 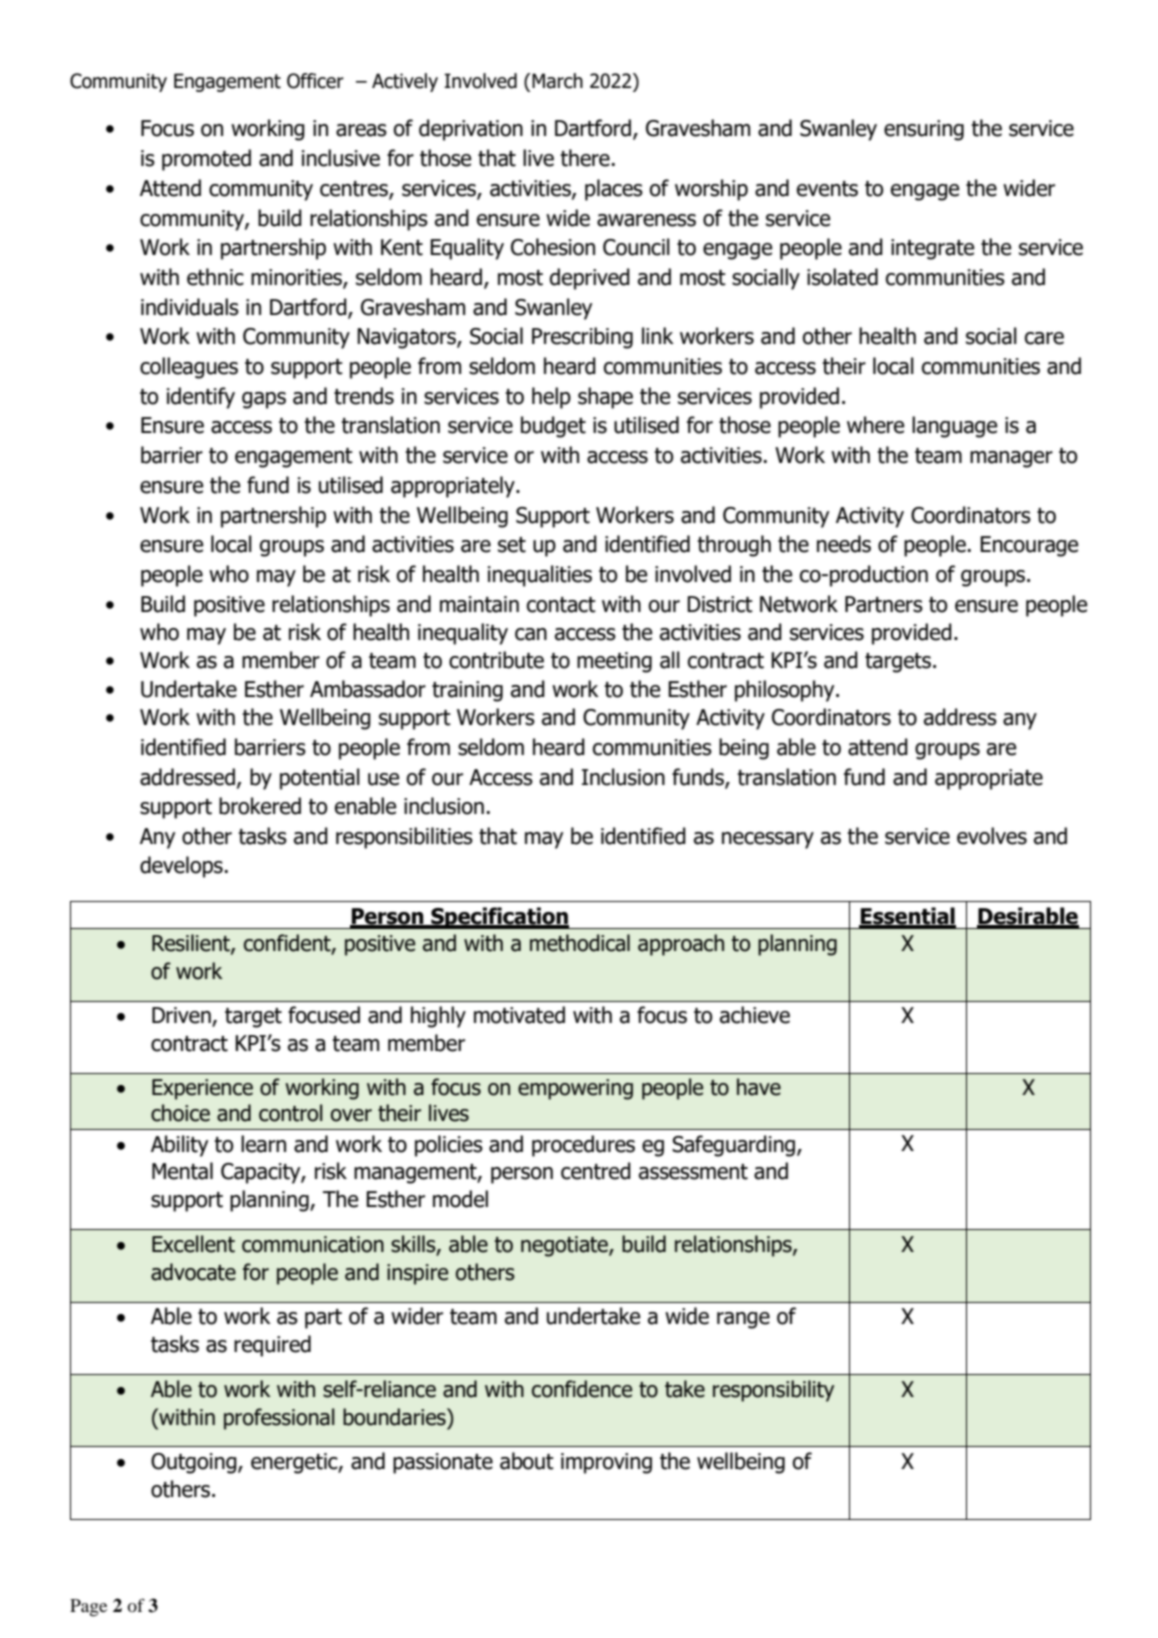 I want to click on improving, so click(x=606, y=1463).
